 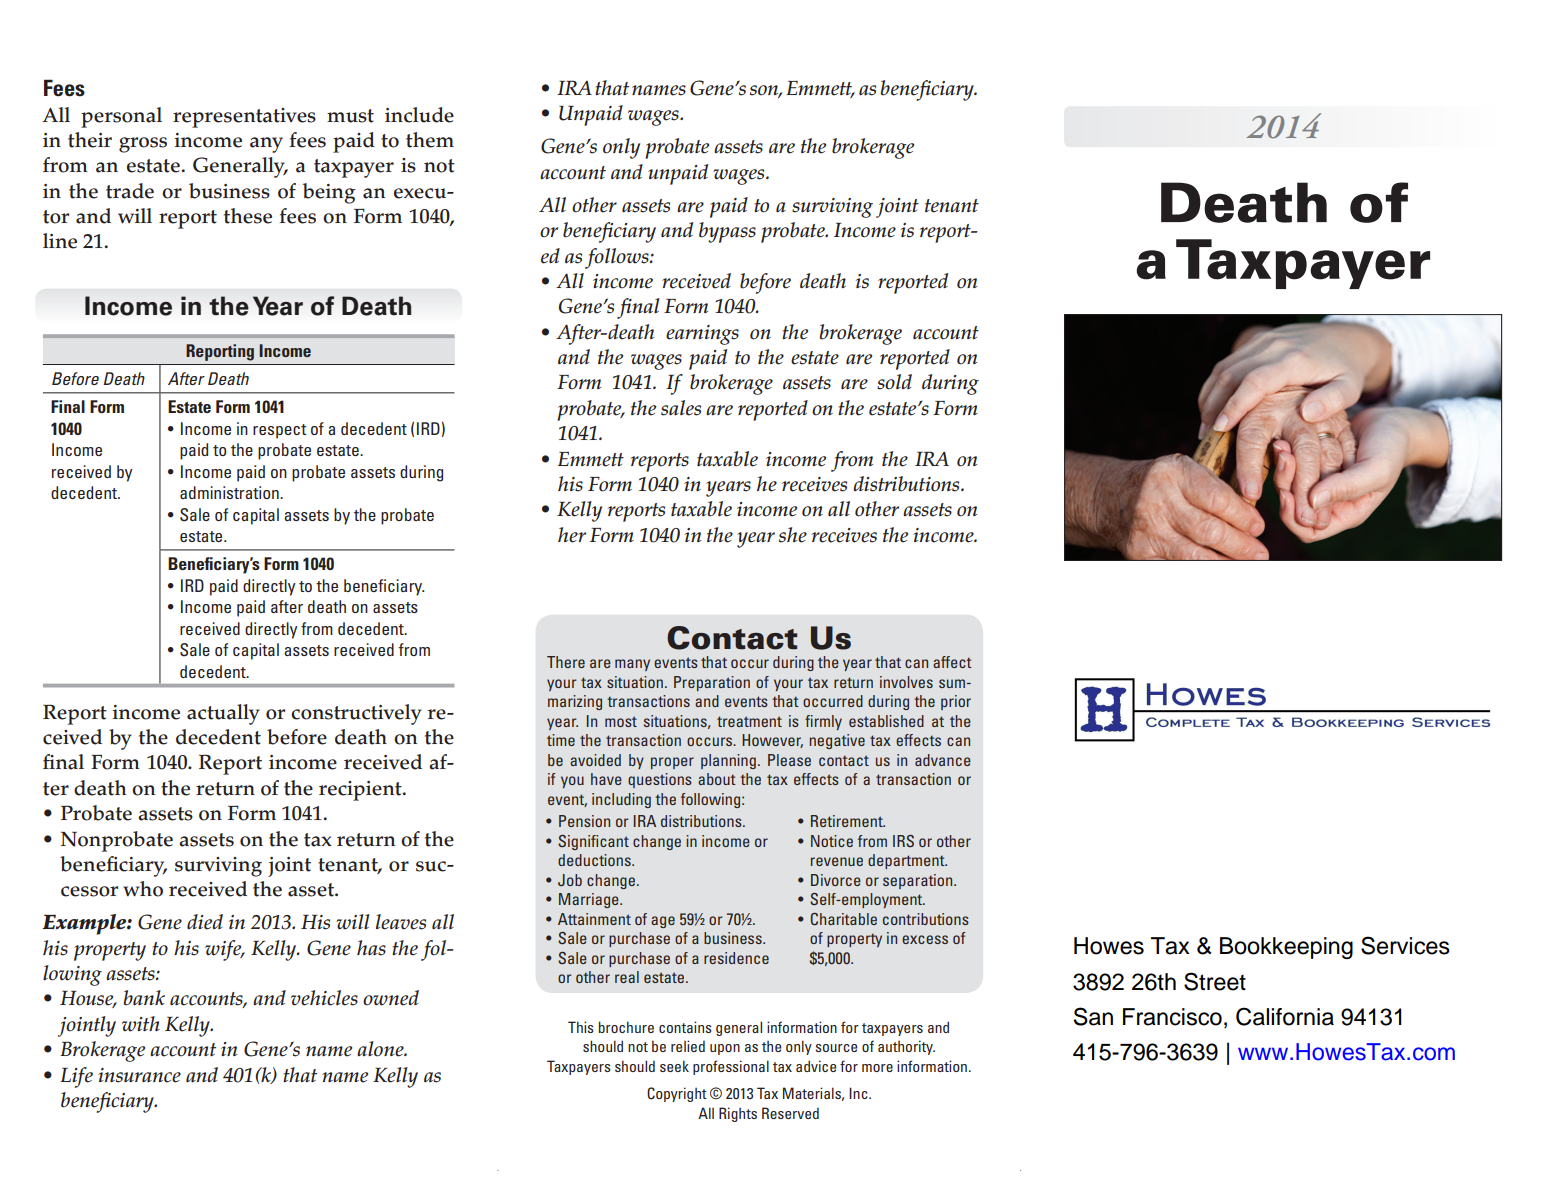 I want to click on advance, so click(x=943, y=760).
